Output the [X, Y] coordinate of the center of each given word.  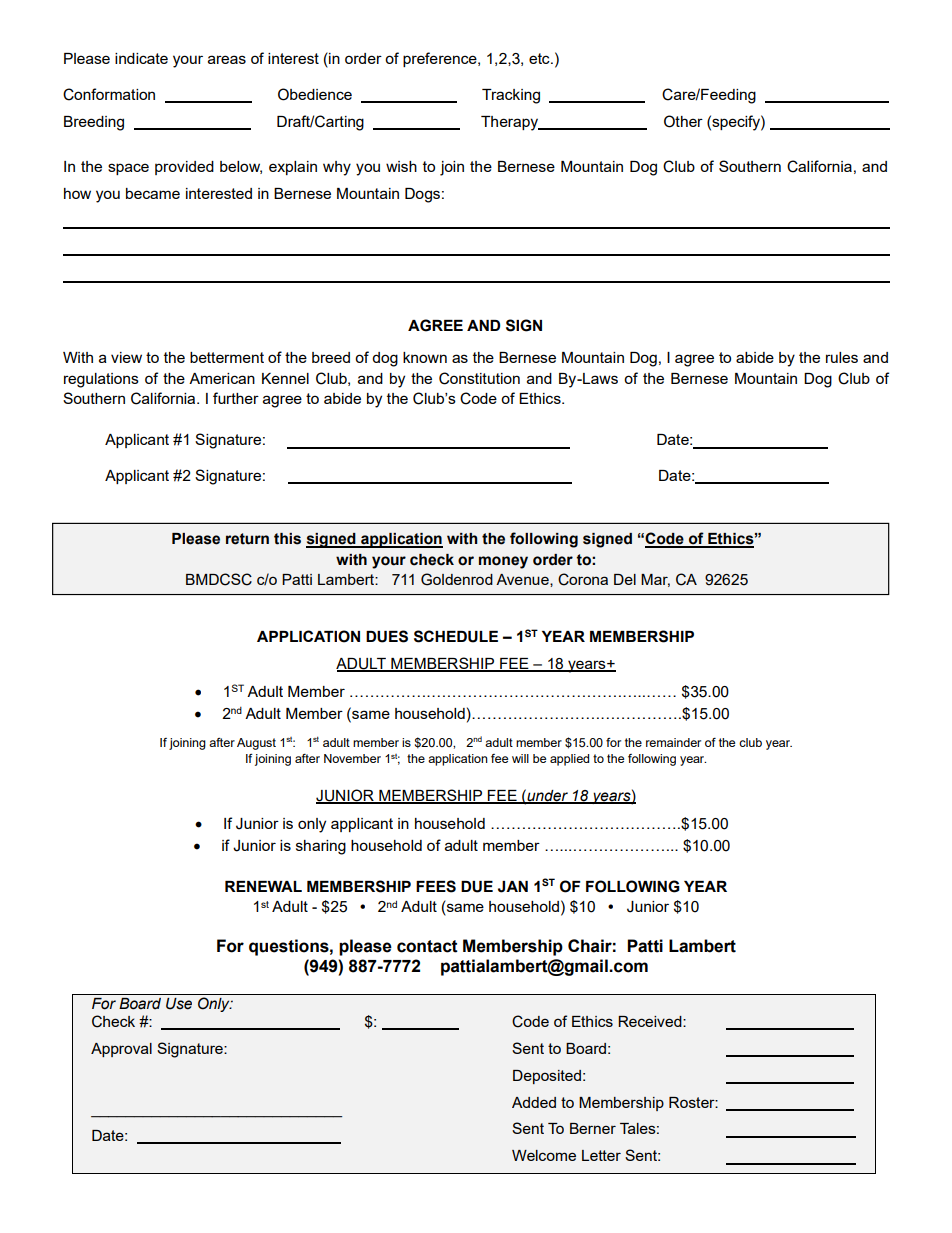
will [520, 758]
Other [683, 121]
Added [534, 1102]
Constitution [479, 378]
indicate [141, 58]
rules [842, 357]
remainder [673, 742]
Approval [121, 1050]
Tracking [511, 96]
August [256, 744]
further [236, 398]
